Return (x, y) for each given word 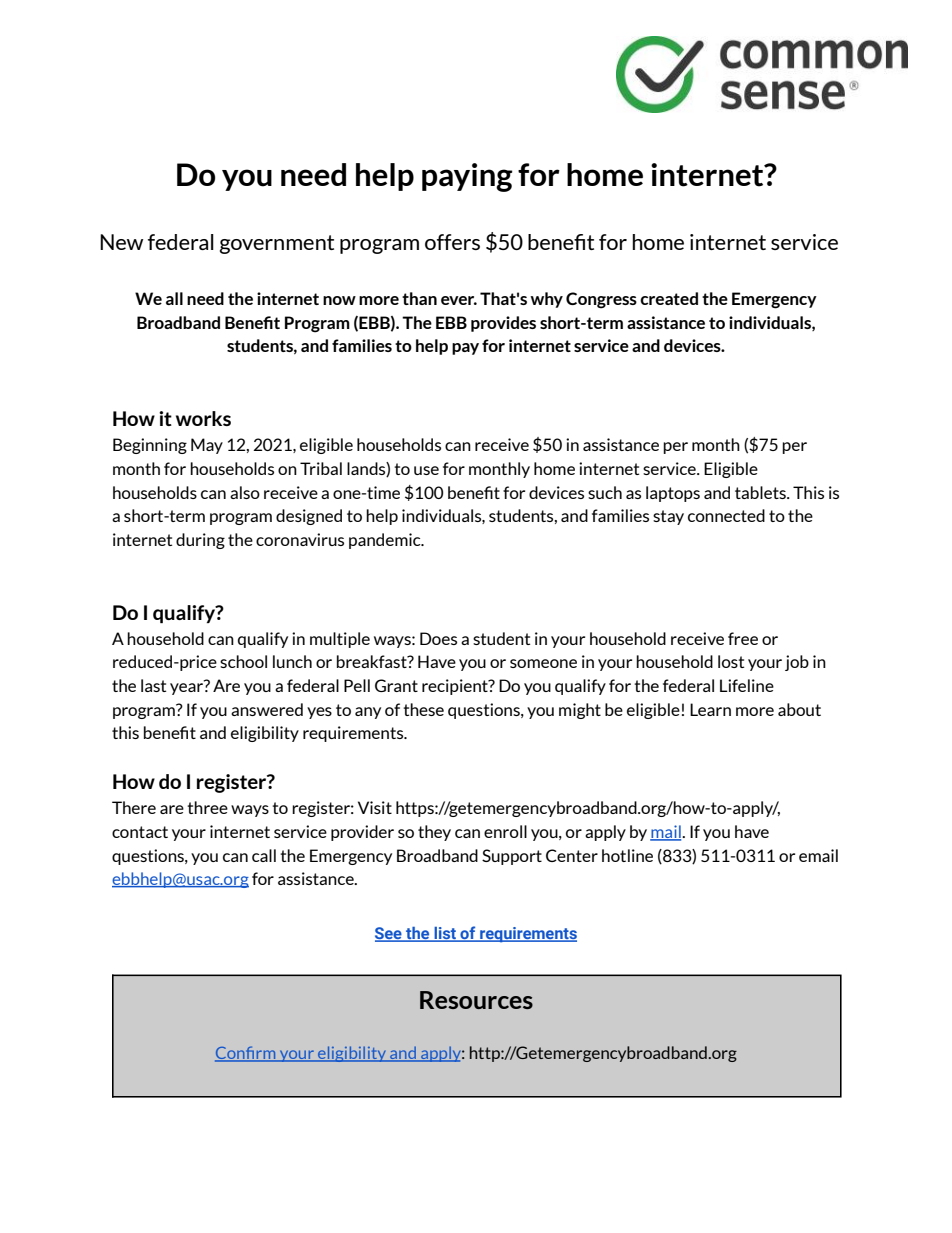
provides (503, 324)
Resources (476, 1000)
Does (438, 638)
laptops (673, 494)
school (243, 661)
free (743, 638)
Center (572, 855)
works (203, 418)
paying (467, 177)
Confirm (246, 1054)
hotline (627, 855)
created (669, 298)
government (277, 244)
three (207, 807)
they (434, 833)
